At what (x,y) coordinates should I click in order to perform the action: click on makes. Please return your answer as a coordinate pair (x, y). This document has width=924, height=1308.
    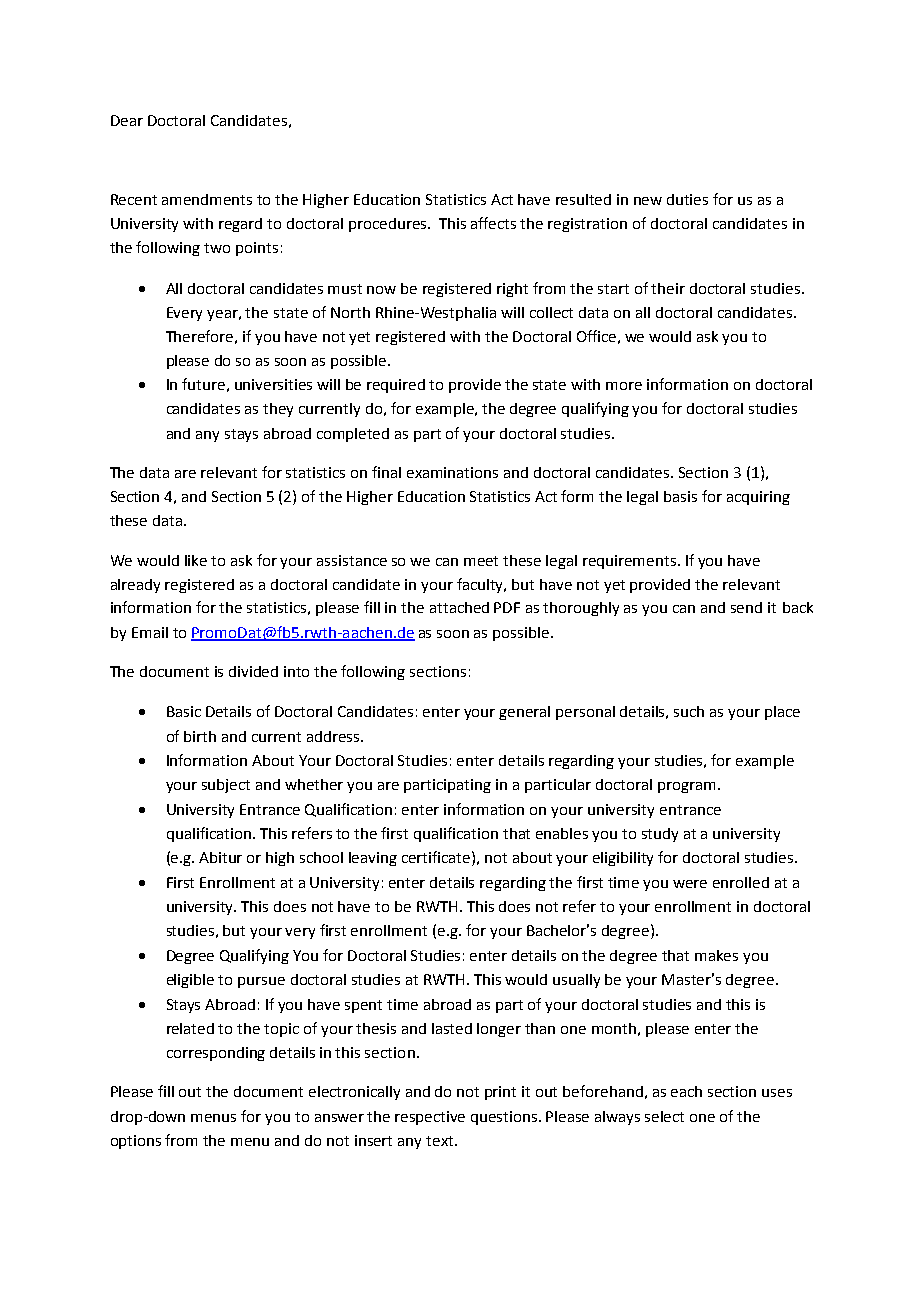
    Looking at the image, I should click on (716, 955).
